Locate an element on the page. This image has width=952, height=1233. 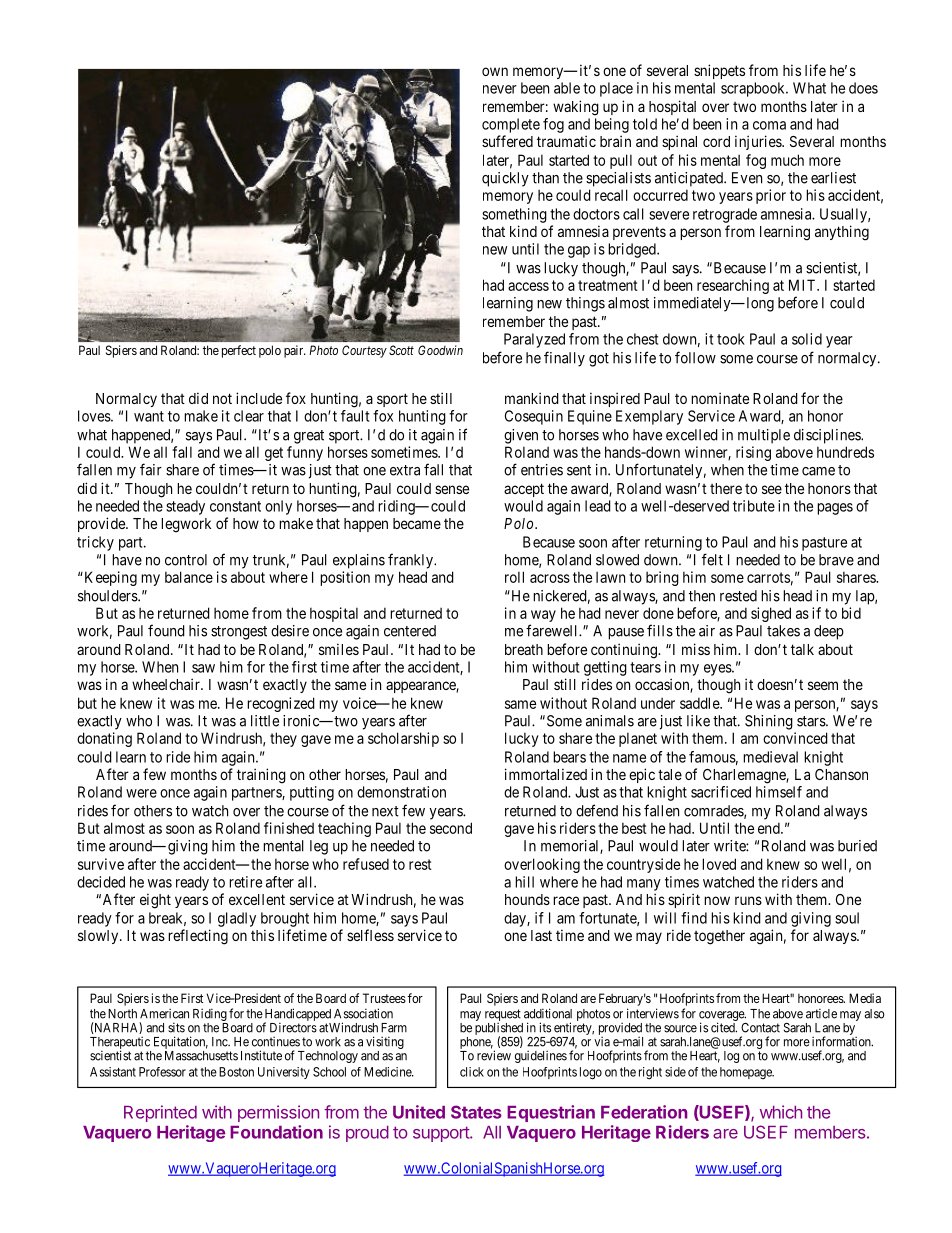
which is located at coordinates (781, 1112).
